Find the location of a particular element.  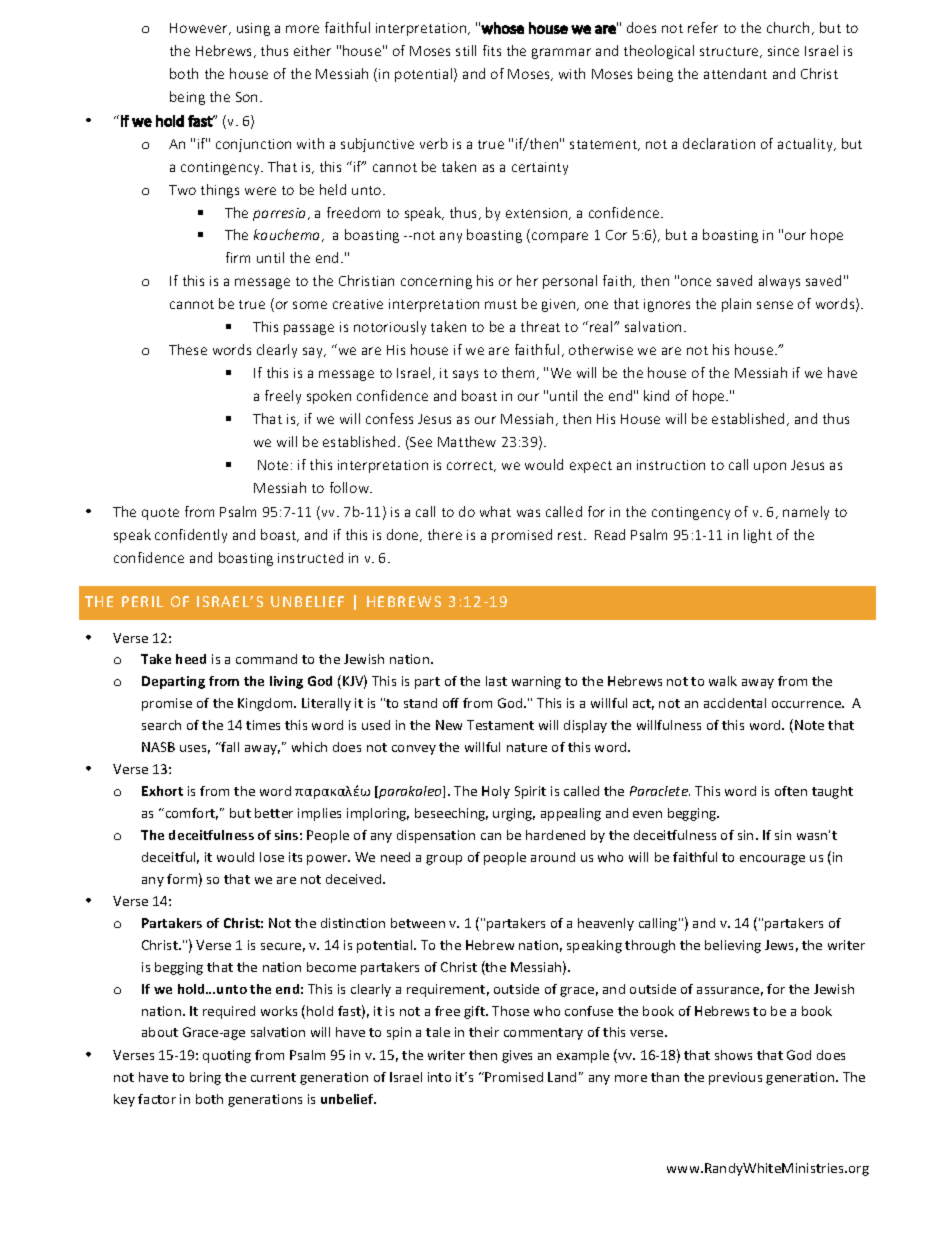

bring is located at coordinates (205, 1078).
